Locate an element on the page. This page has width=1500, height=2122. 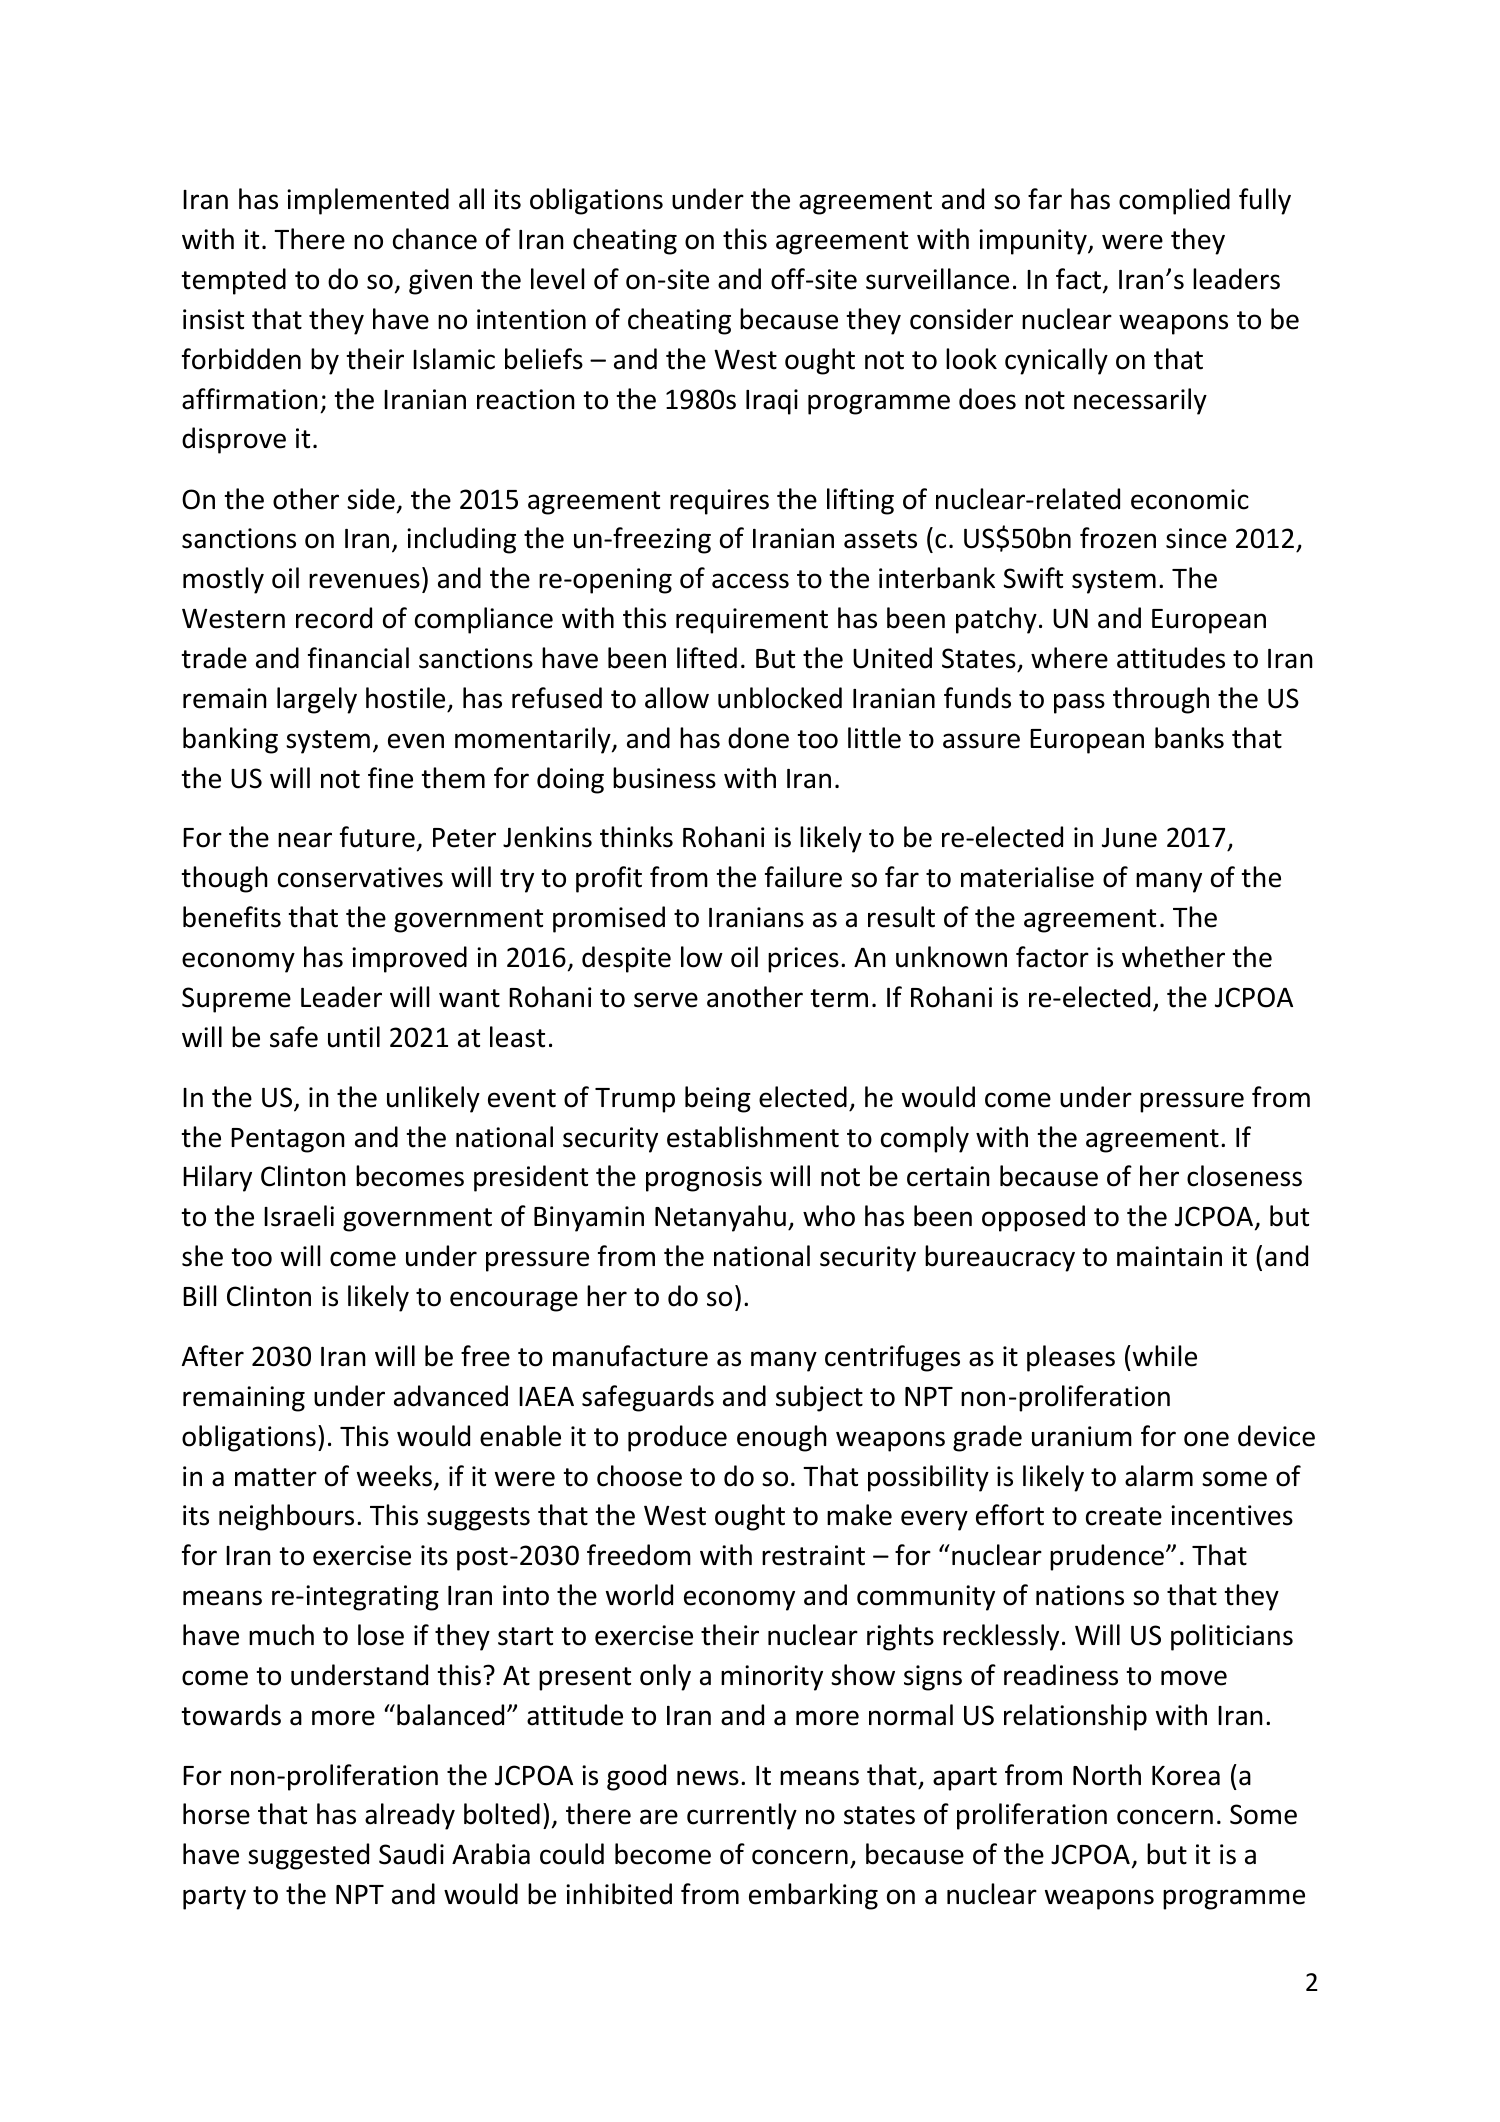
done is located at coordinates (758, 738).
